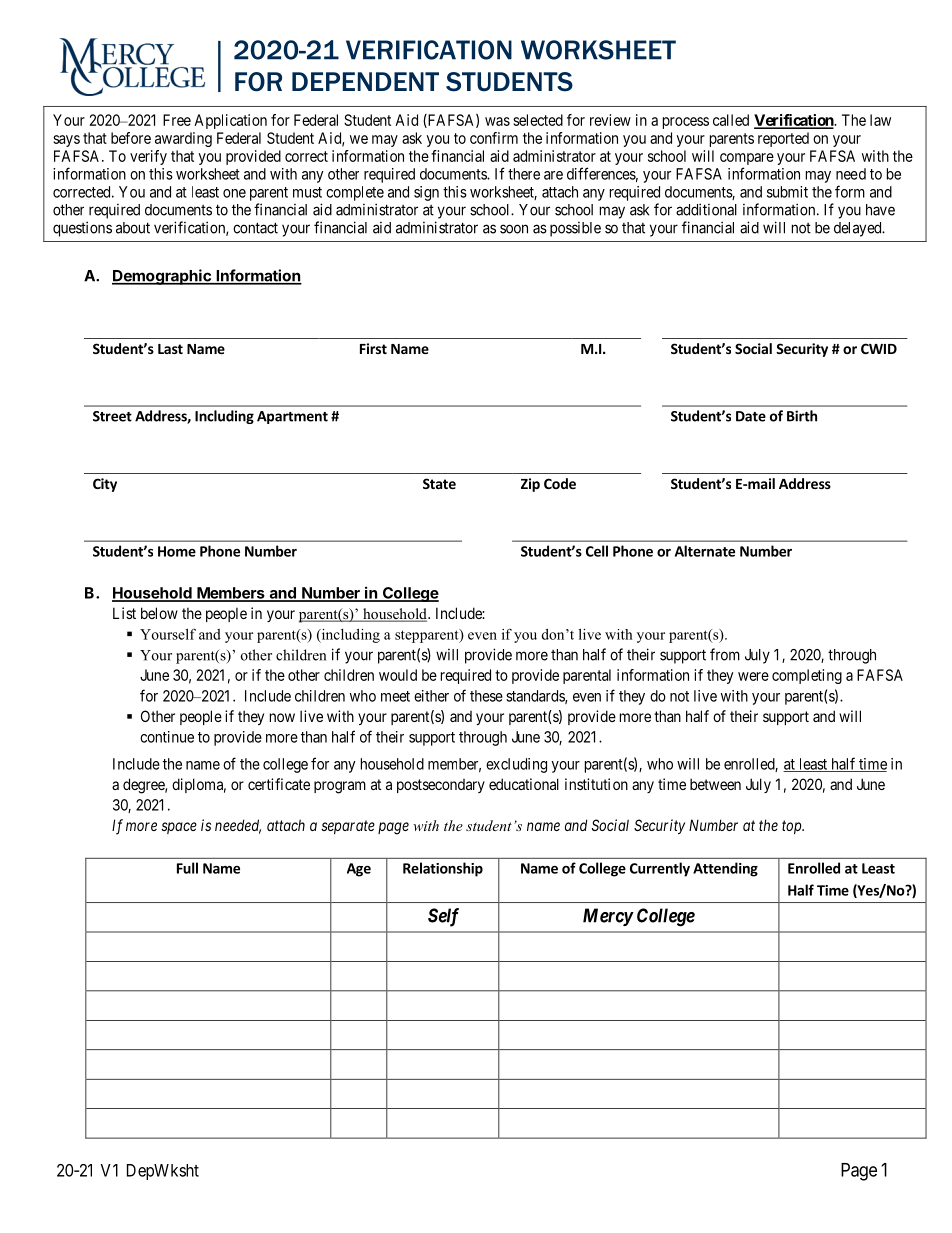 The width and height of the document is (952, 1233). What do you see at coordinates (497, 121) in the document?
I see `was` at bounding box center [497, 121].
